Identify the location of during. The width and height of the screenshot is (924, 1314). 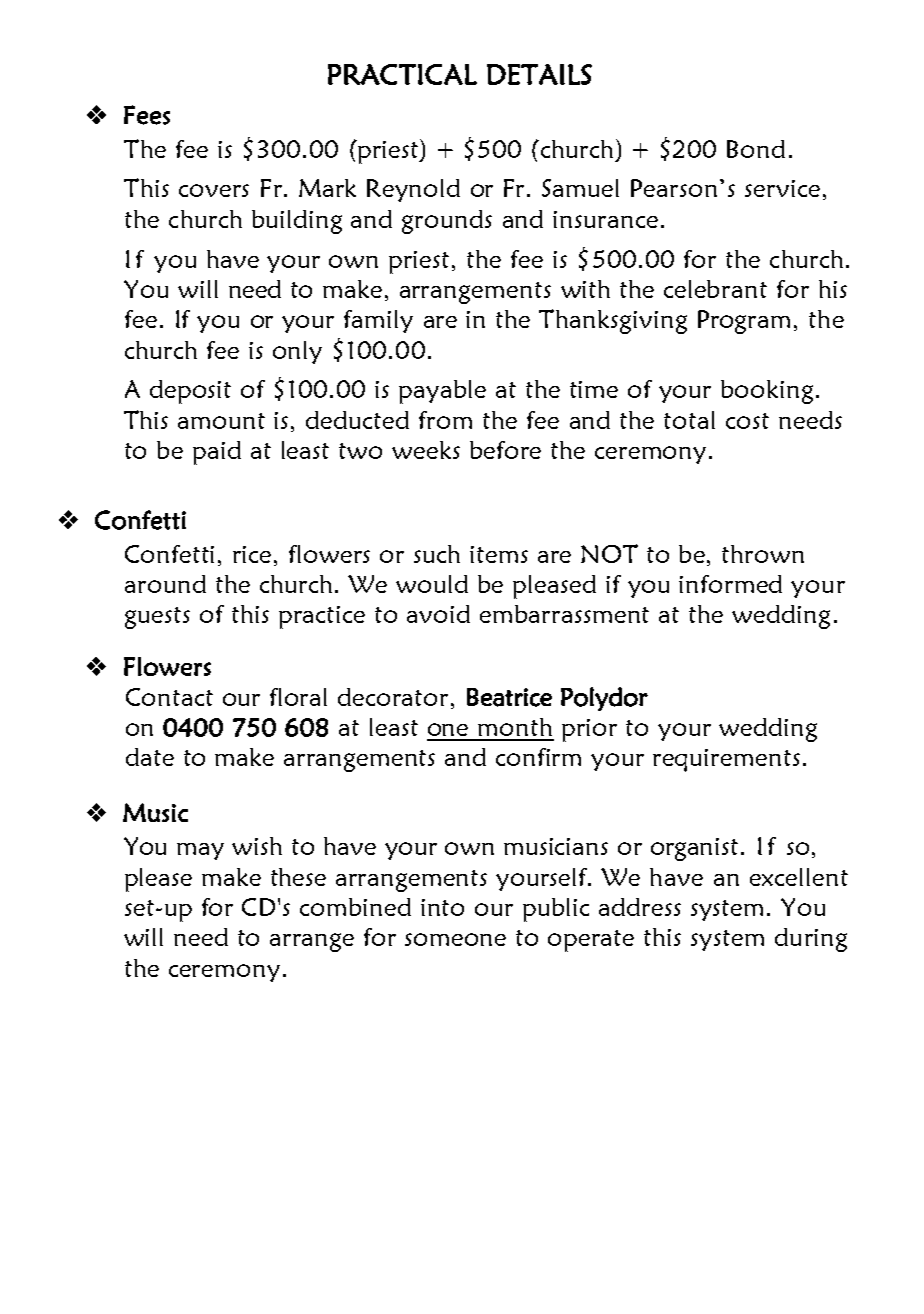
(811, 940).
